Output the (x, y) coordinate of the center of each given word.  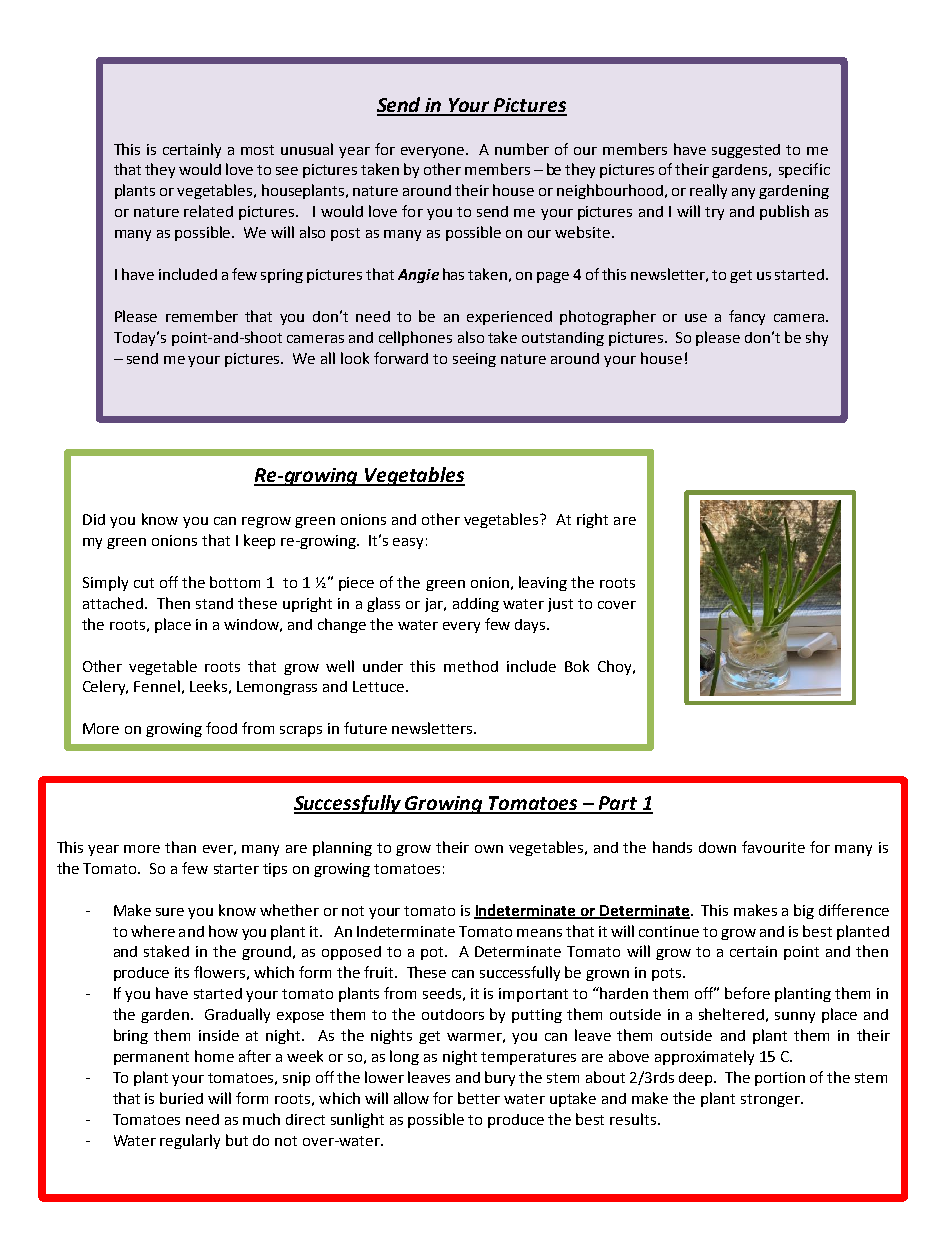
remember (202, 316)
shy (817, 338)
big (804, 911)
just (560, 605)
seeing (474, 360)
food (221, 728)
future (365, 728)
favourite (773, 847)
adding (476, 605)
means (539, 933)
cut (144, 583)
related (208, 211)
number (522, 149)
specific (804, 170)
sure (170, 912)
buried (181, 1098)
